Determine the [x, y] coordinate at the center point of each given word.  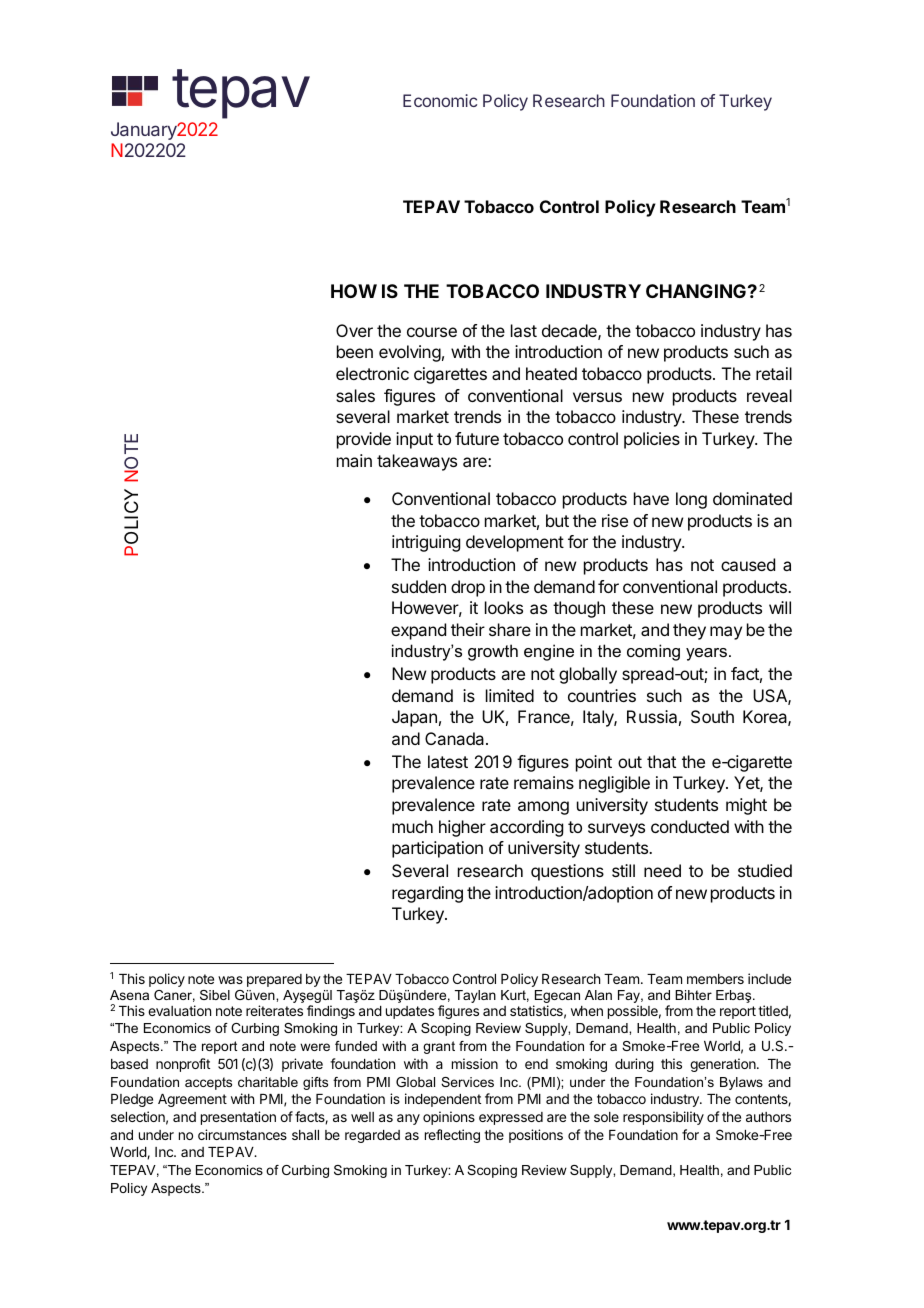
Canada [456, 738]
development [515, 543]
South [712, 716]
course [432, 332]
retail [774, 373]
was [230, 980]
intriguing [426, 543]
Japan [414, 718]
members [715, 979]
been [355, 351]
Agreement [192, 1100]
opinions [449, 1118]
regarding [427, 894]
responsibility [663, 1118]
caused [748, 564]
